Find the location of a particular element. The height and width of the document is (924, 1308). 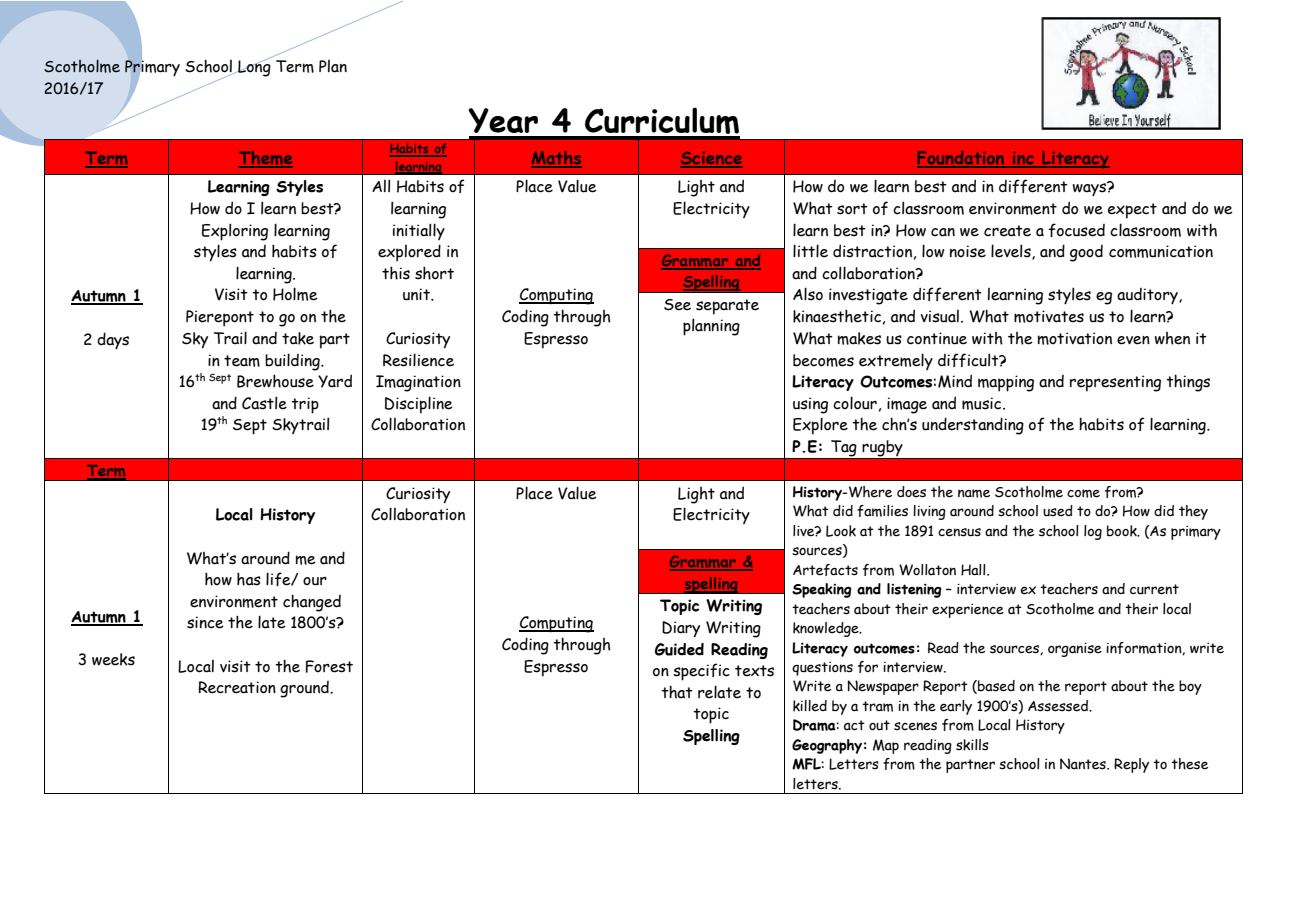

Diary is located at coordinates (681, 629).
